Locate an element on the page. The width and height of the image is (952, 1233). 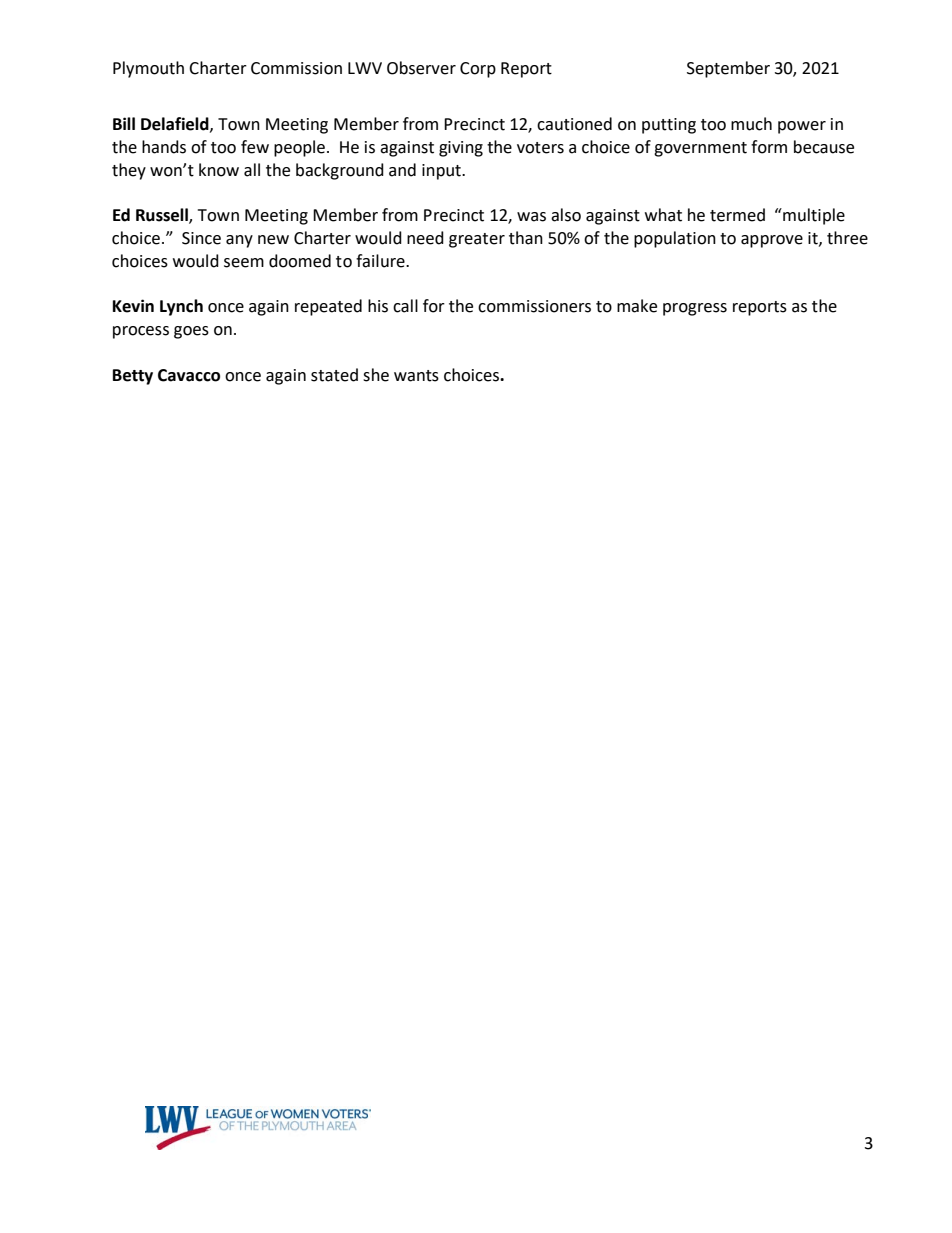
Betty is located at coordinates (133, 377).
